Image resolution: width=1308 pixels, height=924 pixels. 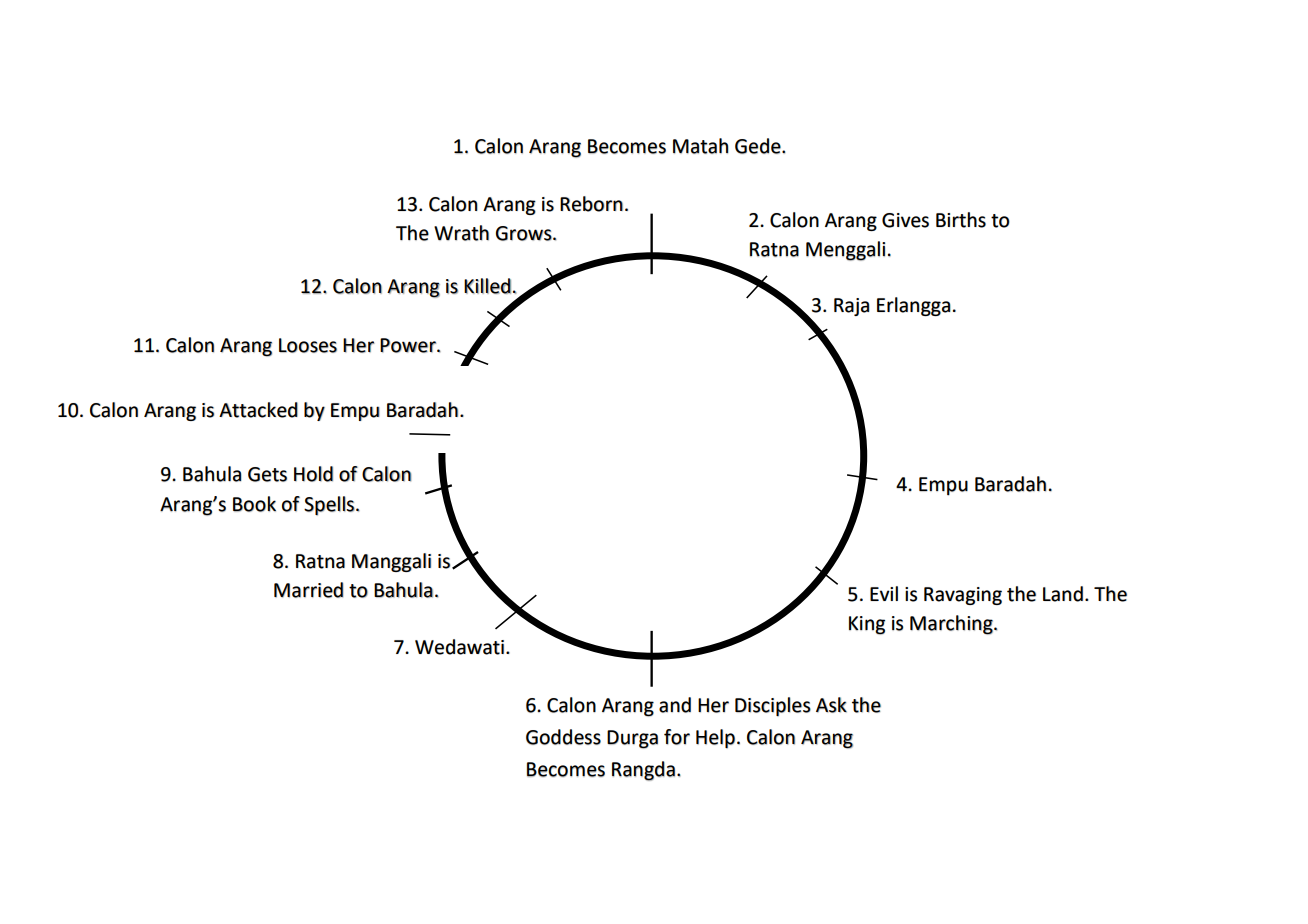 I want to click on for, so click(x=677, y=737).
